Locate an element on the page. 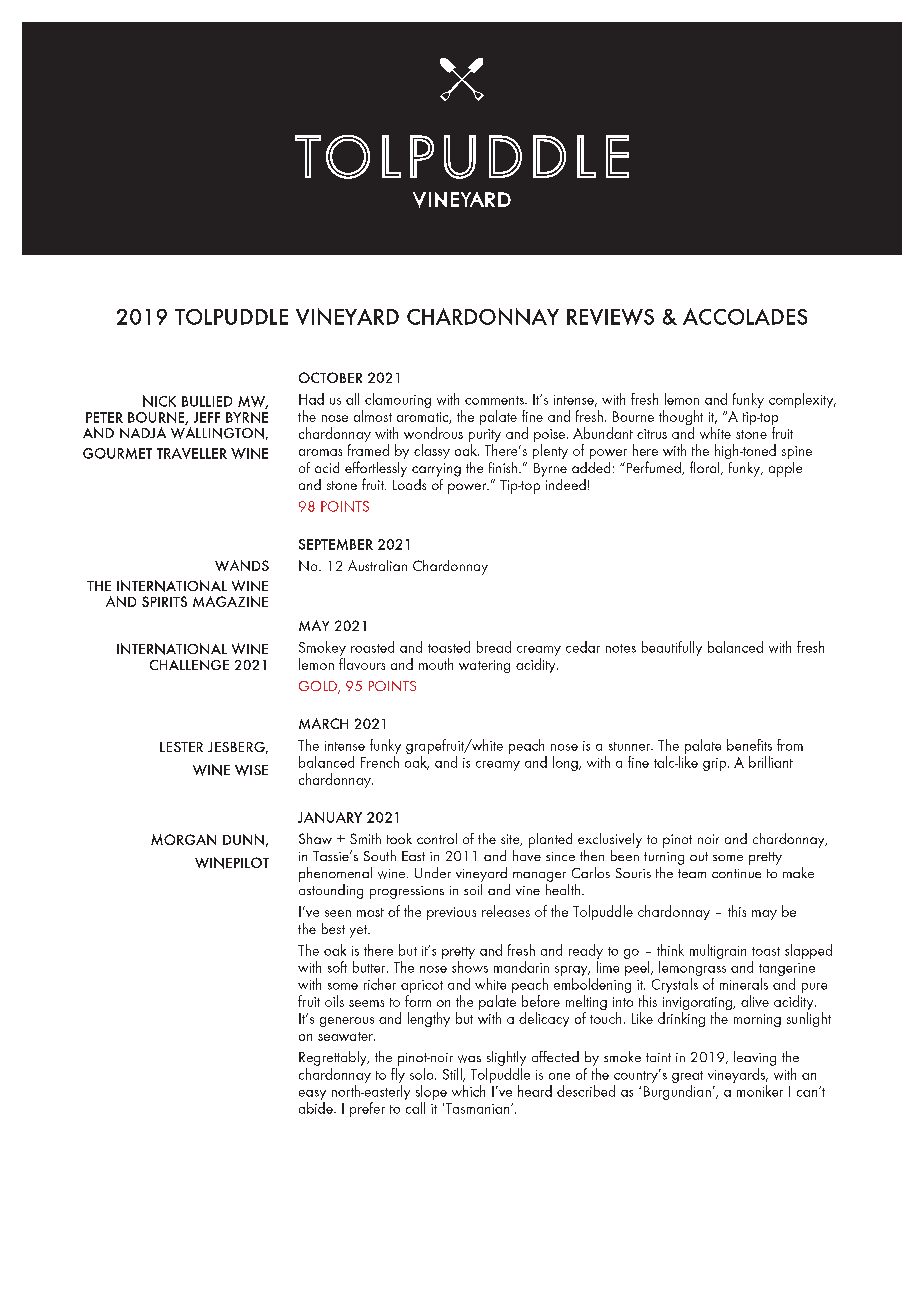 The width and height of the document is (924, 1308). easy is located at coordinates (312, 1096).
